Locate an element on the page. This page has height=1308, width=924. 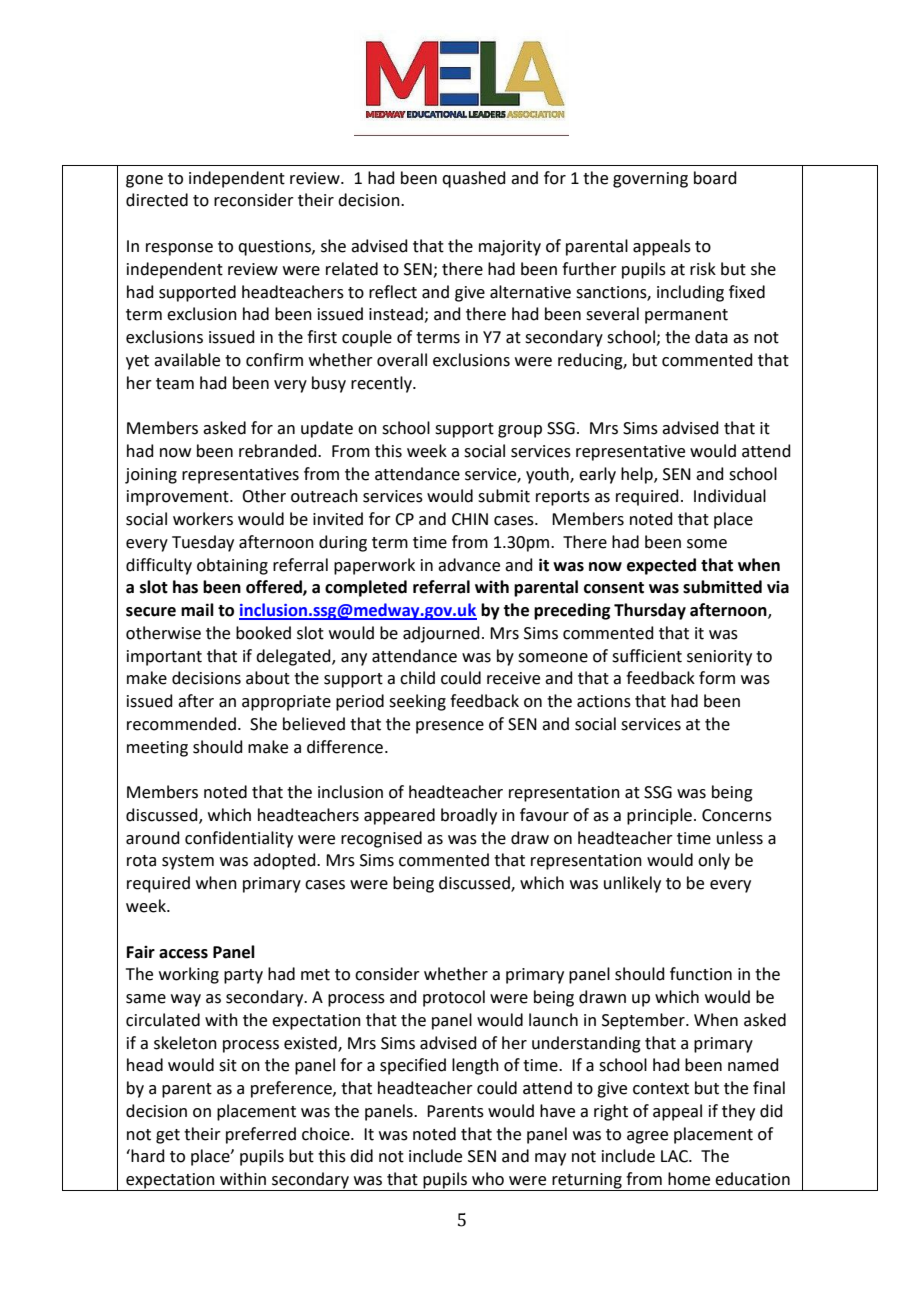
child is located at coordinates (417, 678).
